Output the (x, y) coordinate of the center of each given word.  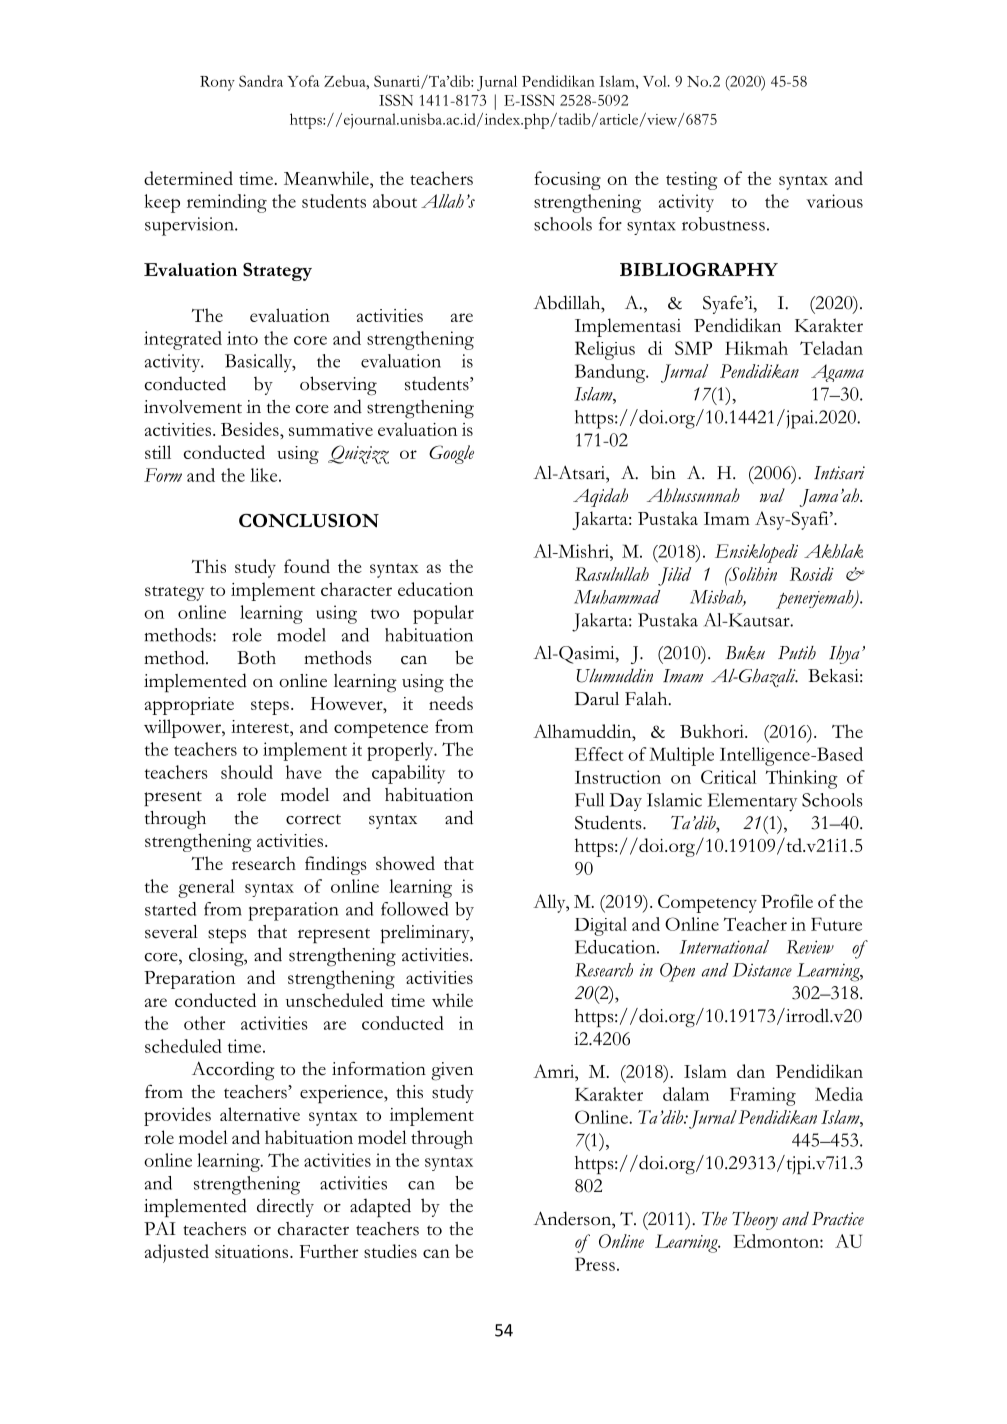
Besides (251, 429)
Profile (787, 901)
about (395, 201)
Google (451, 454)
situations (253, 1251)
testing (691, 181)
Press (595, 1264)
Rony (217, 83)
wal (772, 495)
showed (405, 863)
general (206, 888)
